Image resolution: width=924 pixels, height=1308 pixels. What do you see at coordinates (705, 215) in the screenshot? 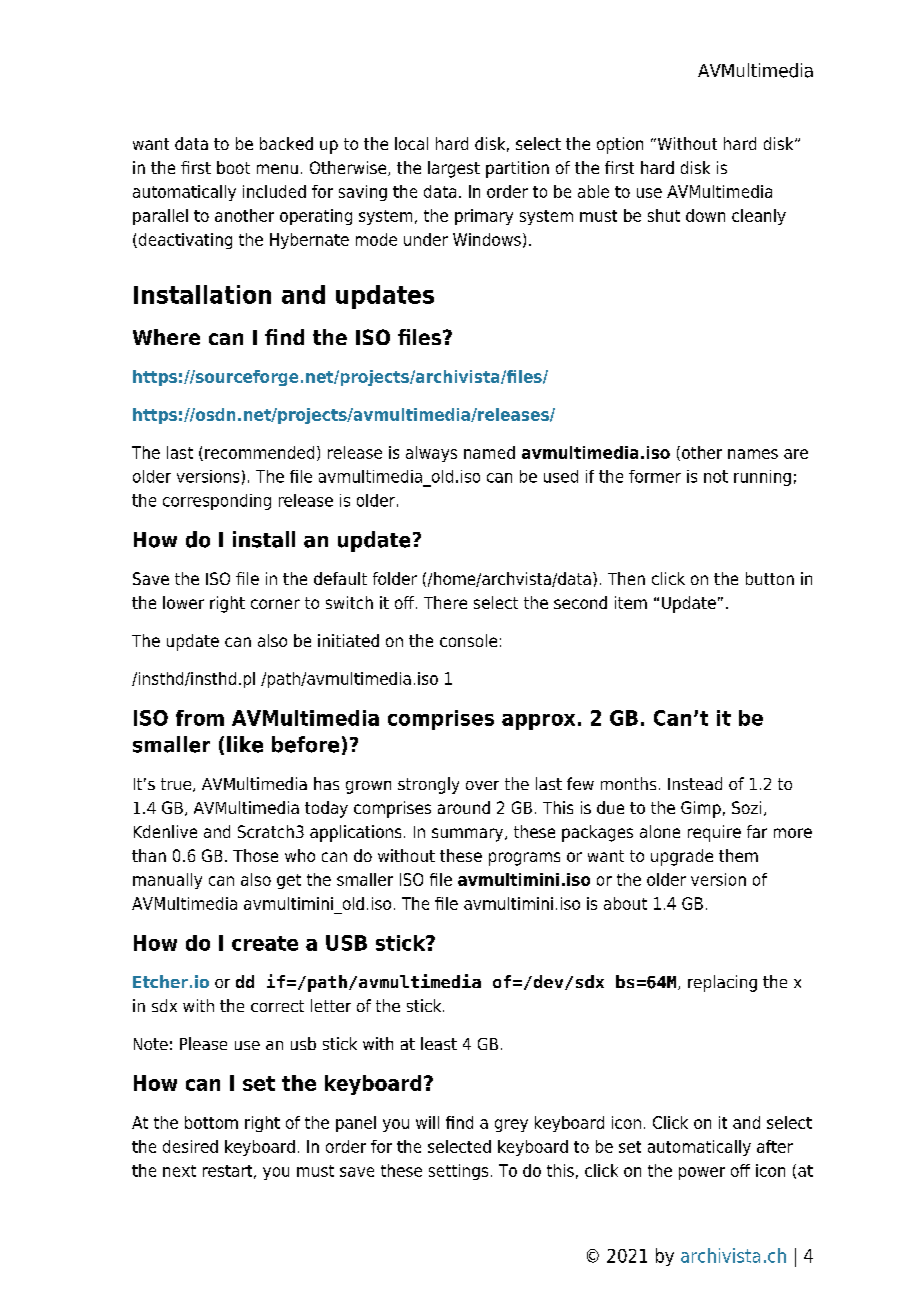
I see `down` at bounding box center [705, 215].
